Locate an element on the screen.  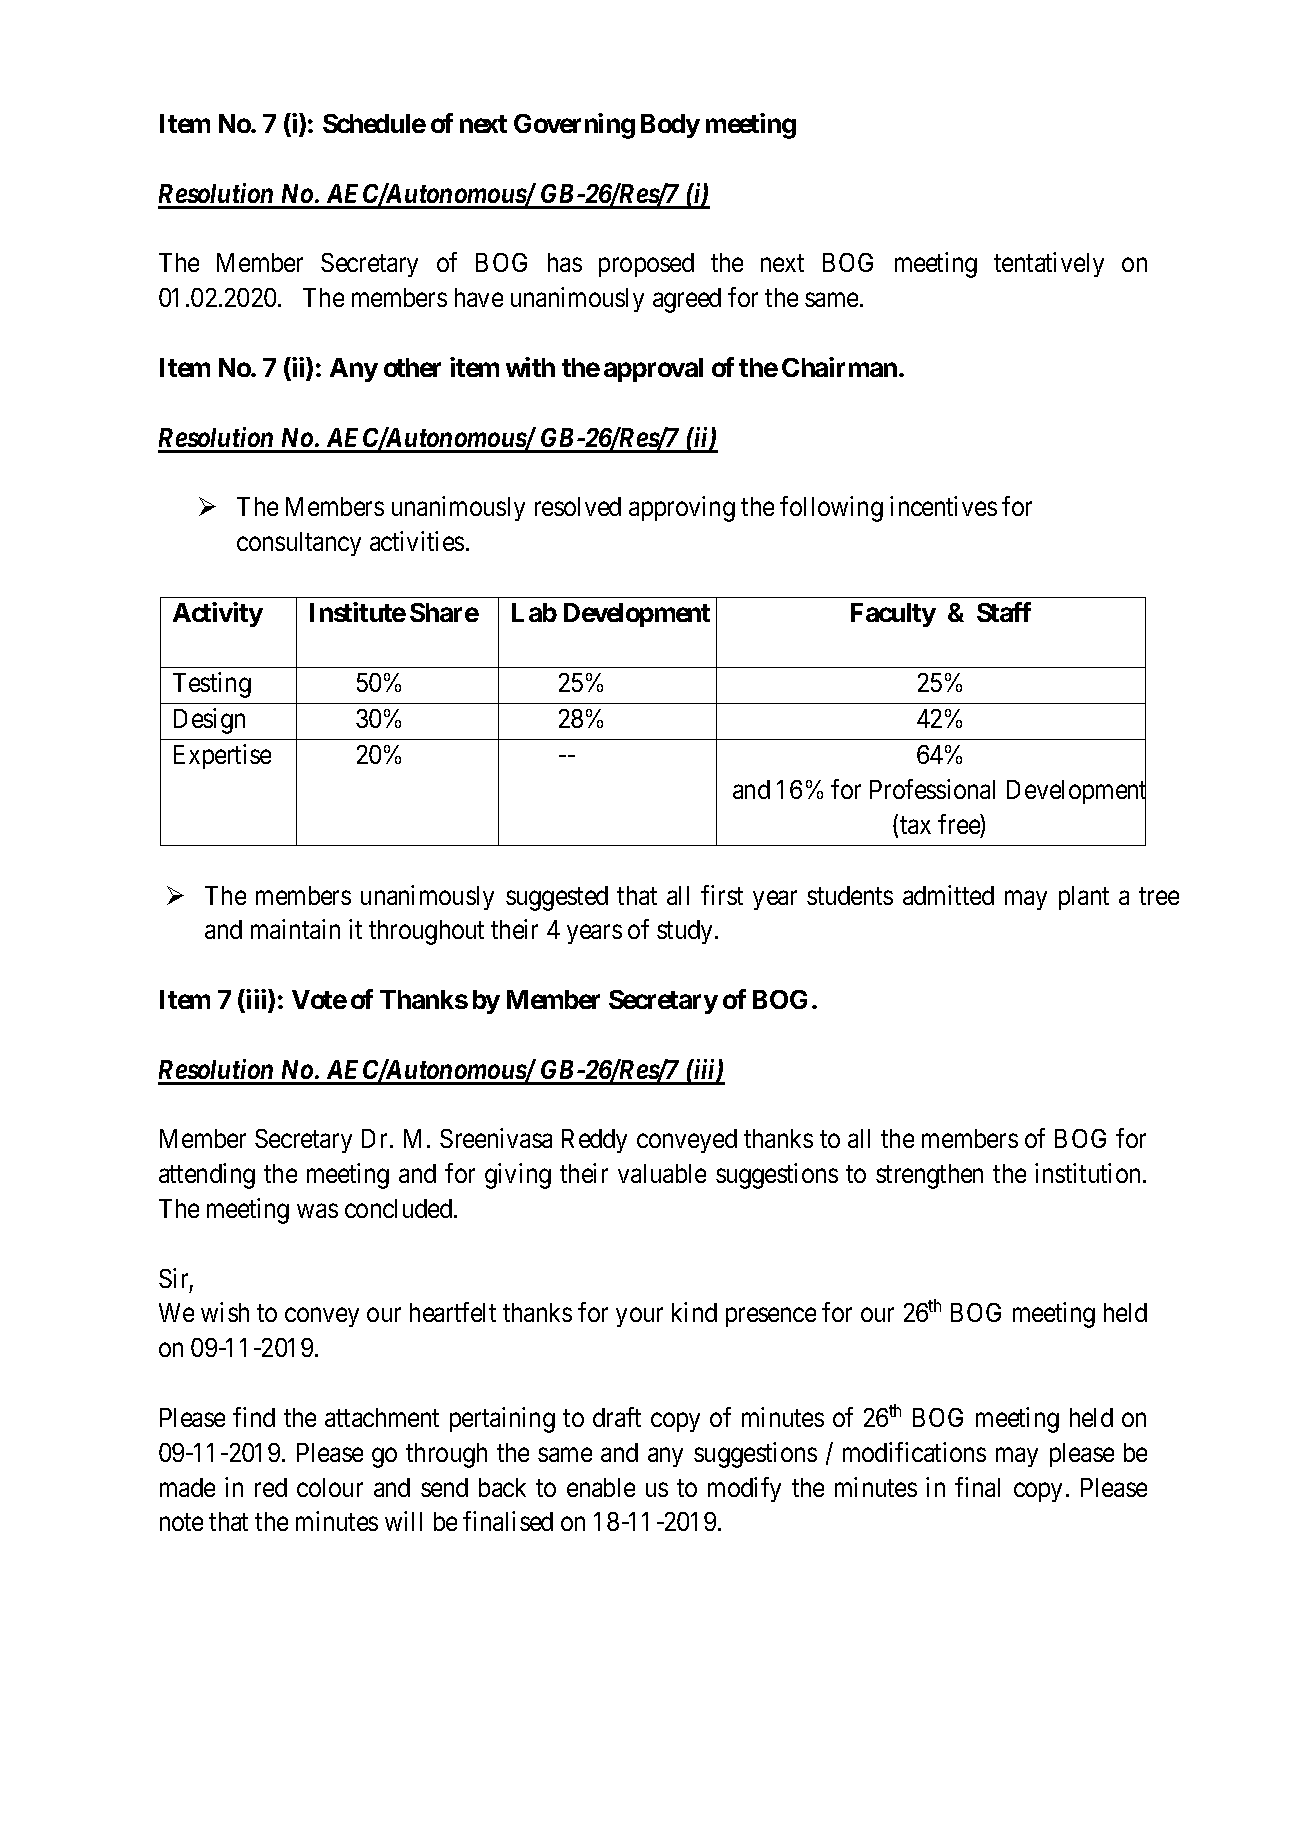
first is located at coordinates (722, 895).
